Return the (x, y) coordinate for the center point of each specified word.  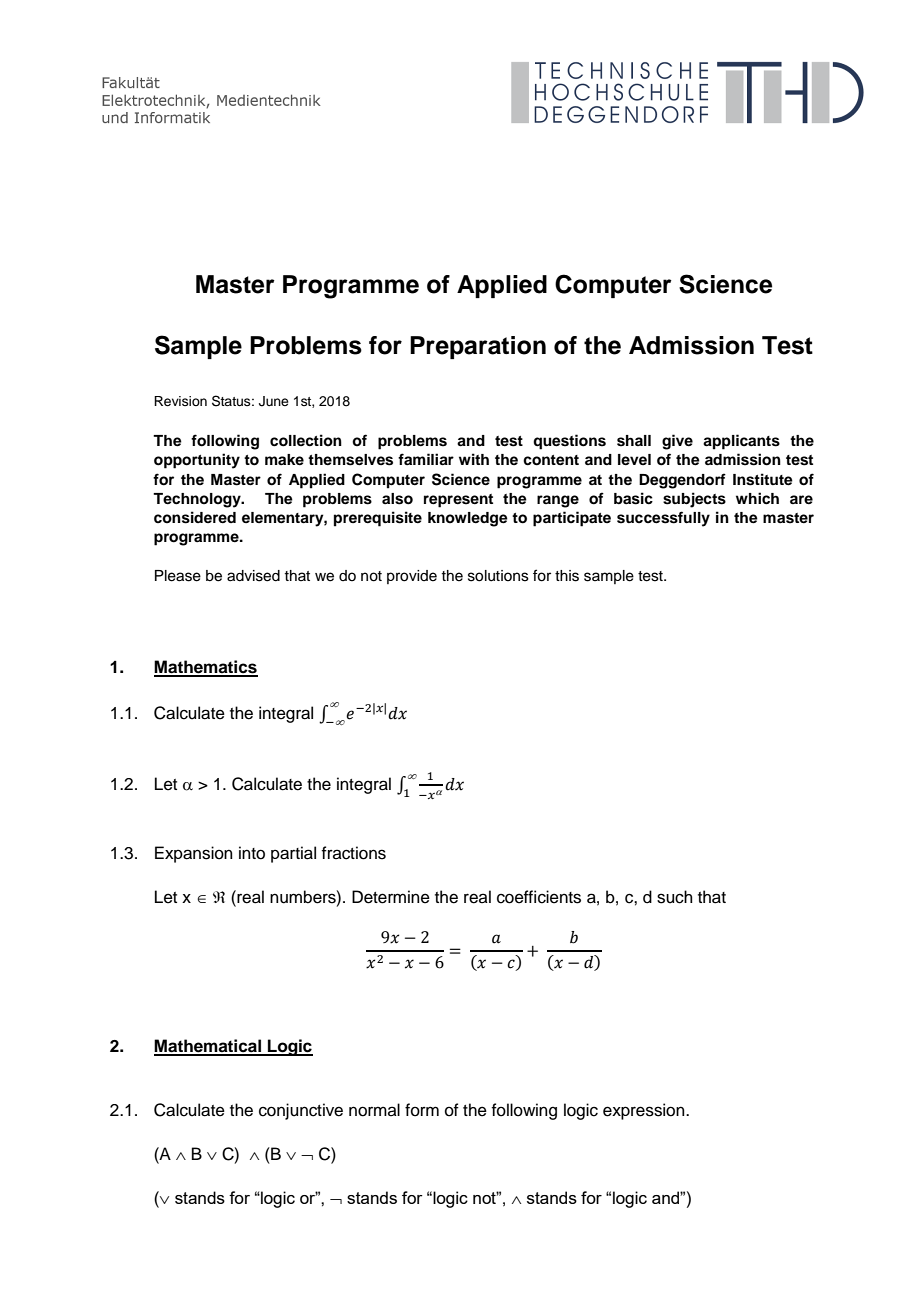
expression (645, 1111)
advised (253, 576)
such (675, 897)
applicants (741, 442)
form (422, 1110)
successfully (663, 519)
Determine (391, 897)
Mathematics (206, 668)
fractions (353, 853)
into (252, 853)
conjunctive (301, 1111)
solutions (498, 576)
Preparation (478, 347)
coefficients (539, 897)
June (274, 401)
